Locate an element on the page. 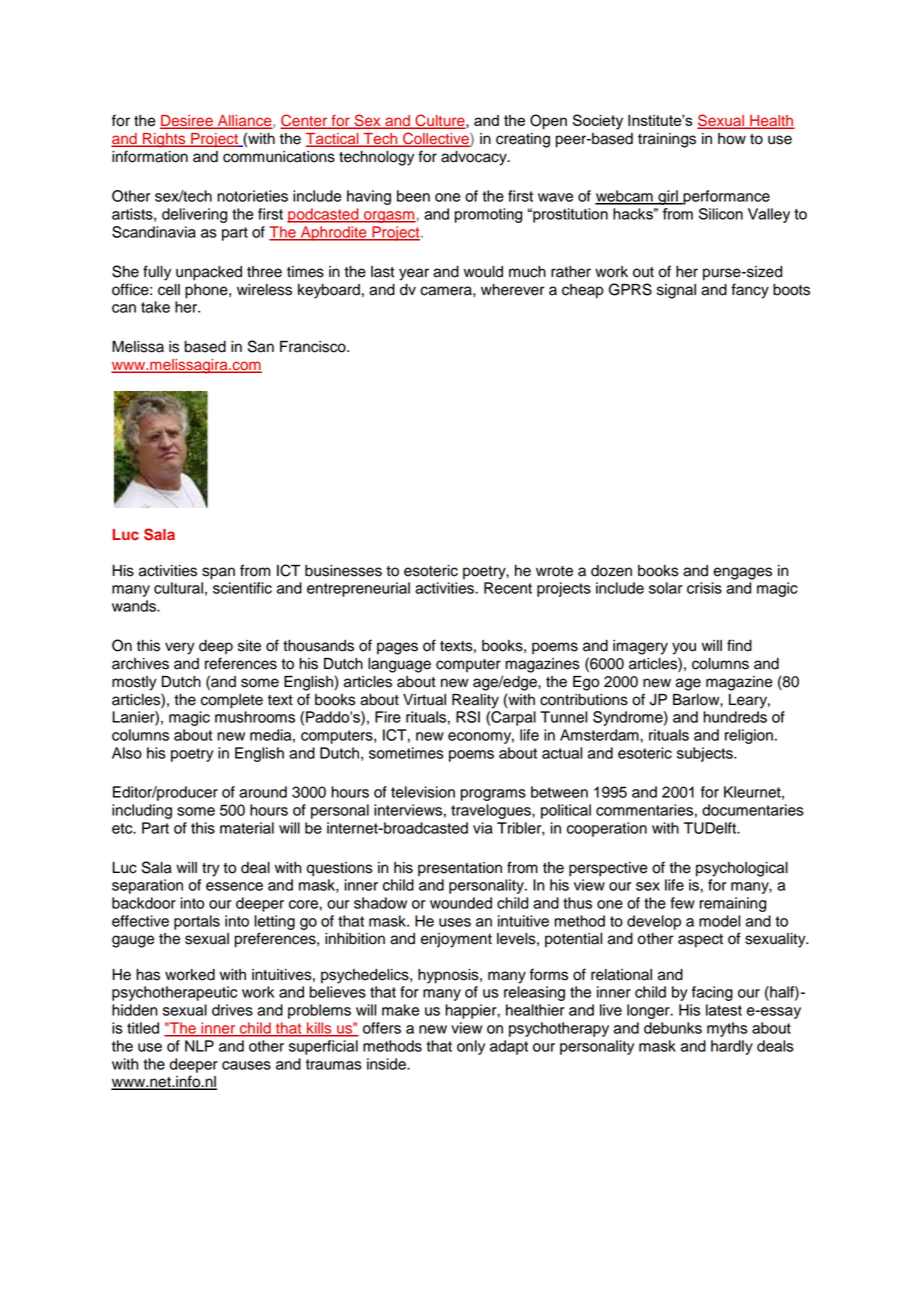  complete is located at coordinates (232, 701).
